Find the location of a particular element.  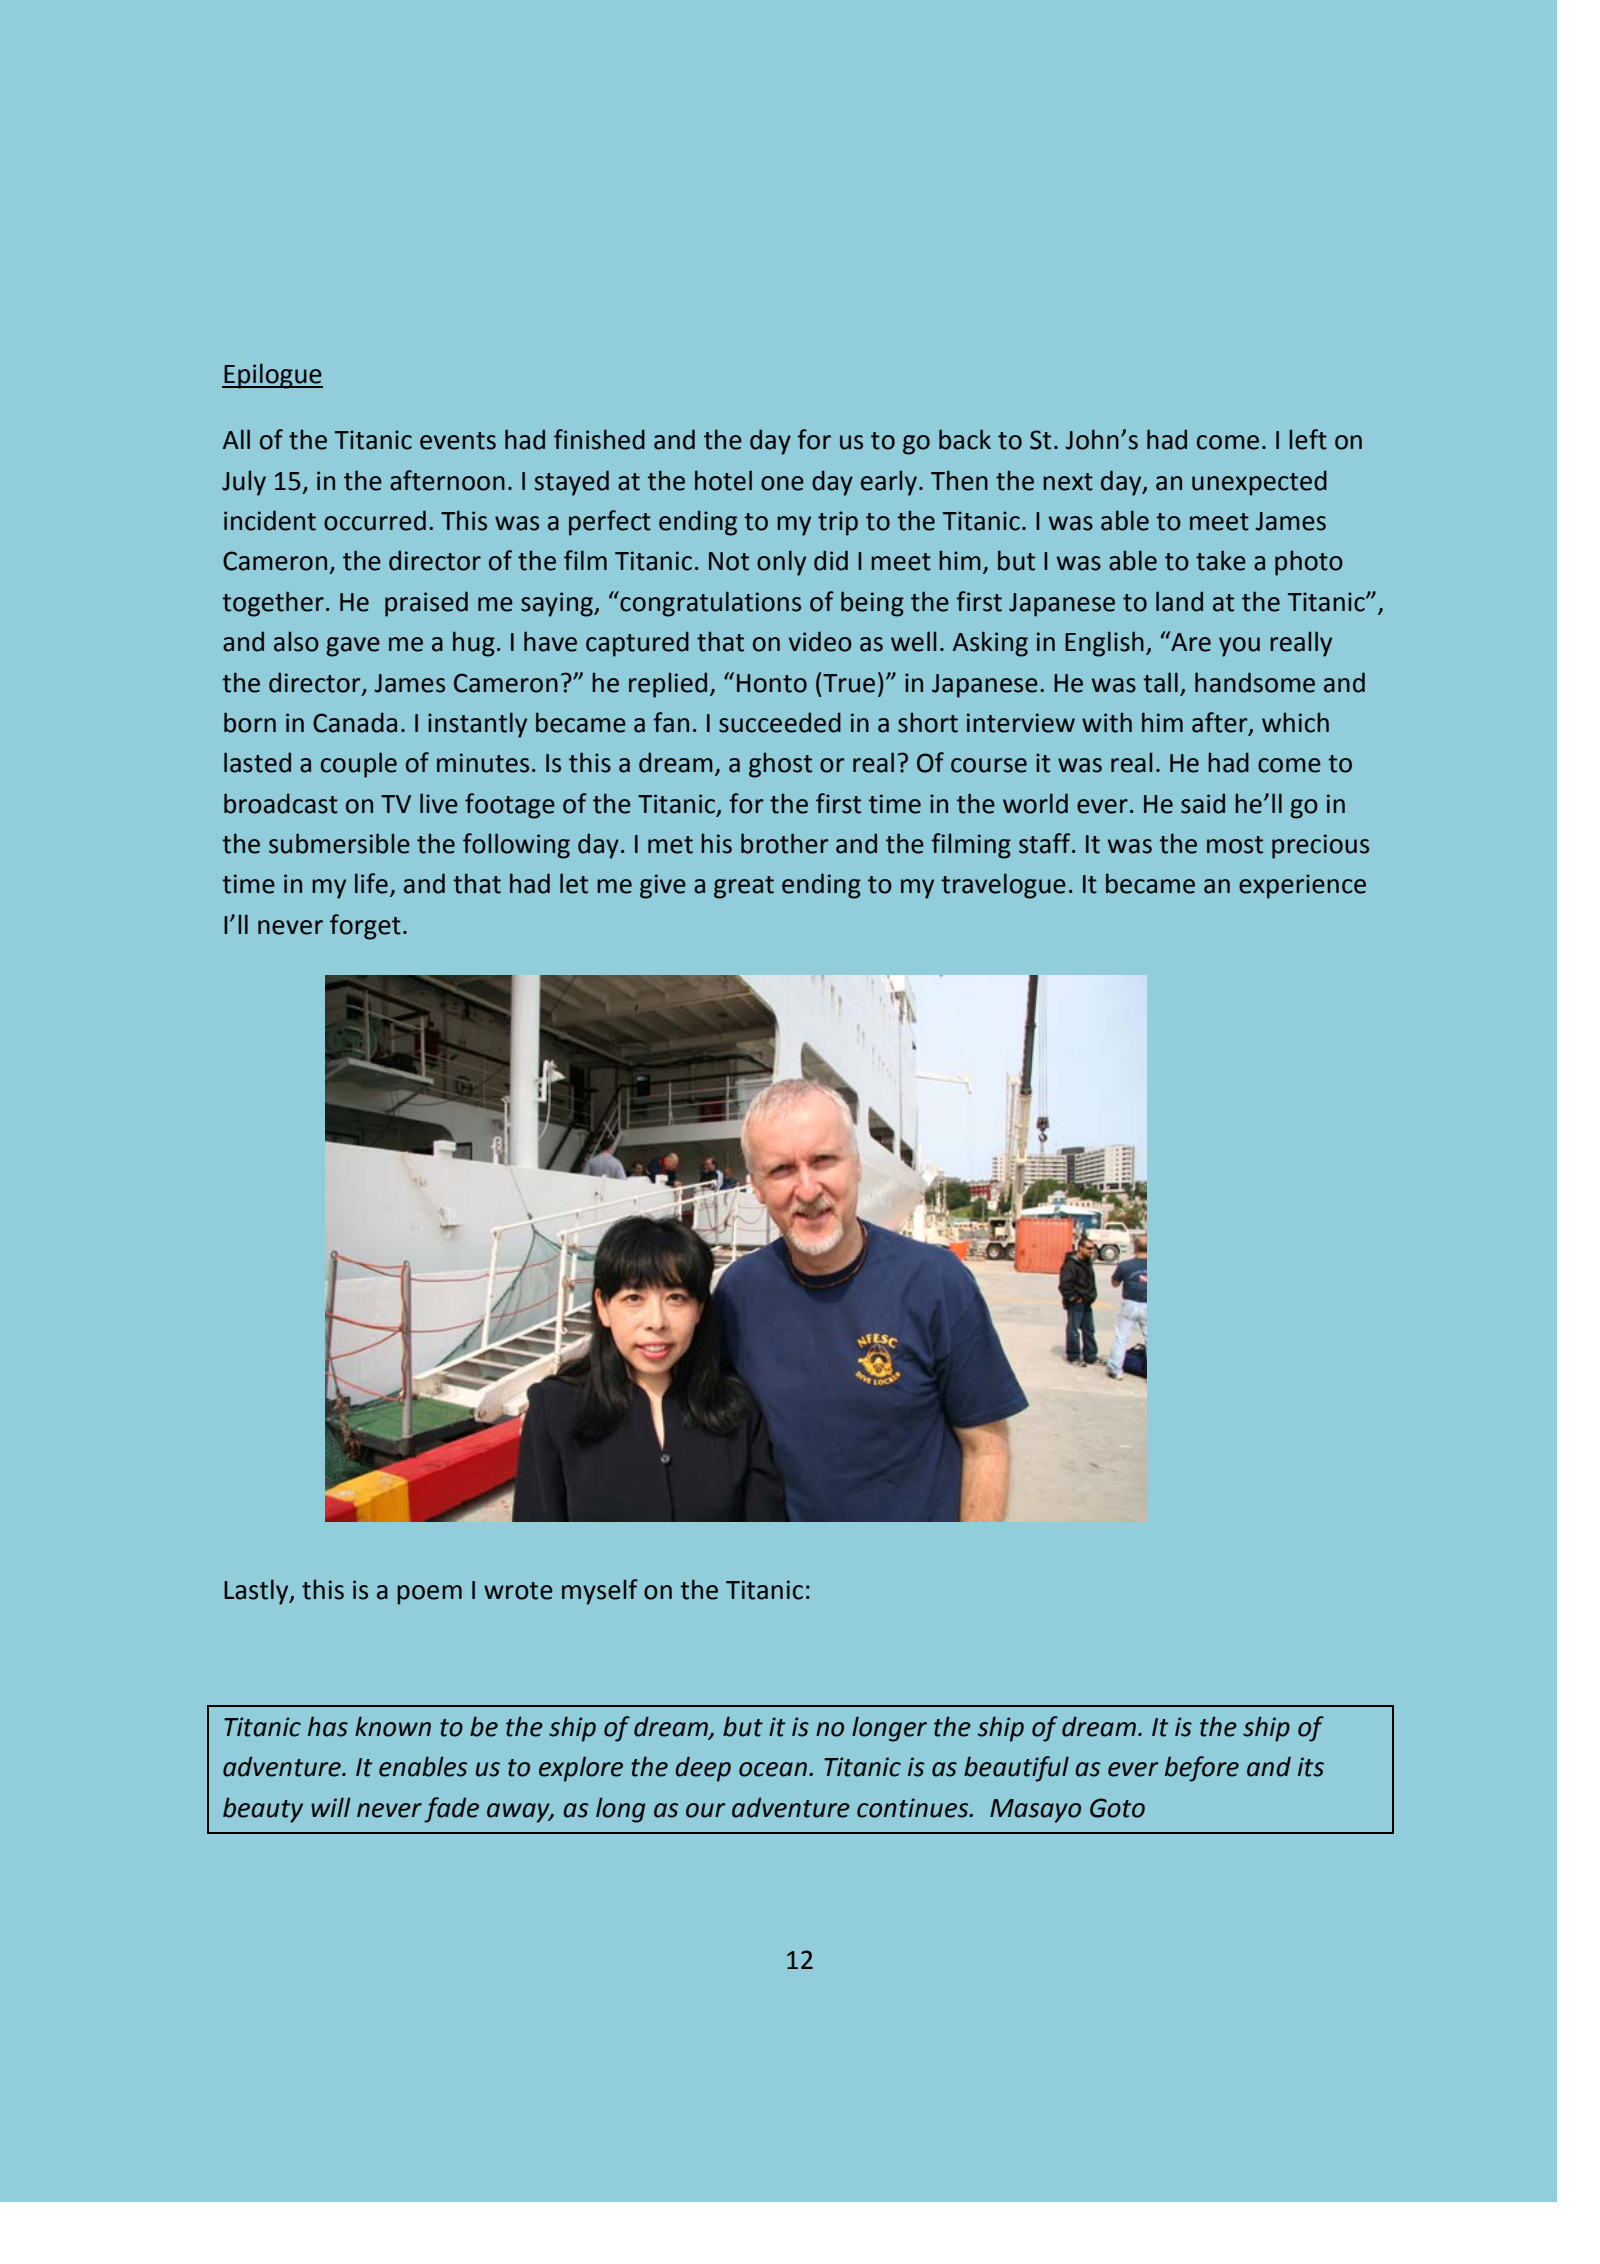

forget is located at coordinates (365, 927).
